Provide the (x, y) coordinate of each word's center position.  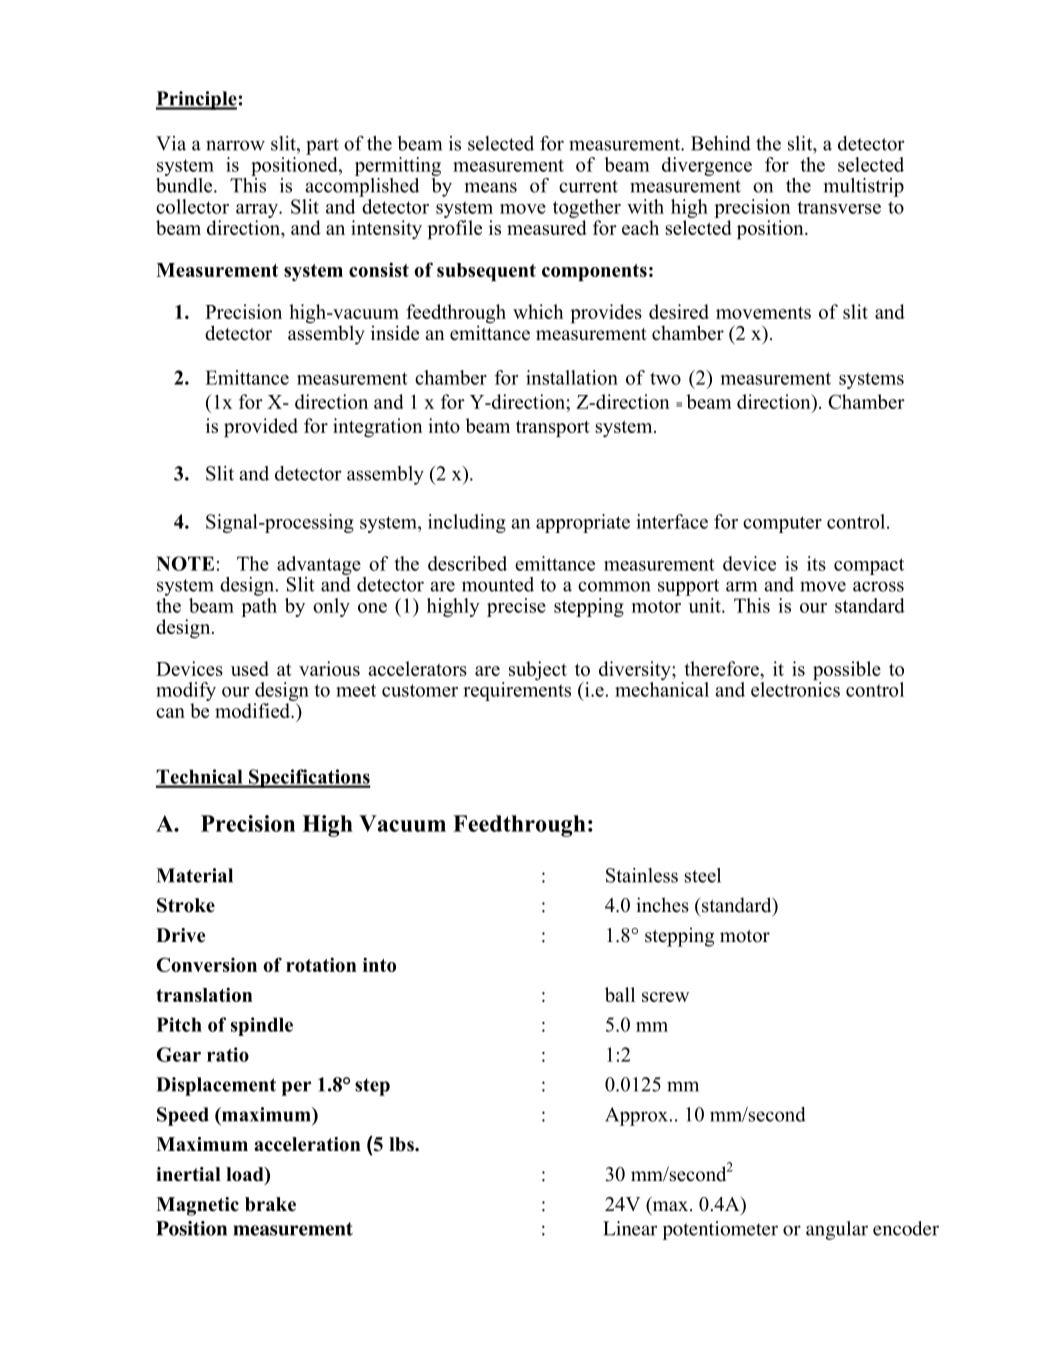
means (491, 187)
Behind (721, 143)
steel (702, 875)
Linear (630, 1228)
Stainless (642, 875)
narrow (235, 145)
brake (270, 1204)
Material (194, 875)
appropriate (583, 523)
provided (261, 427)
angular (837, 1230)
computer (782, 524)
